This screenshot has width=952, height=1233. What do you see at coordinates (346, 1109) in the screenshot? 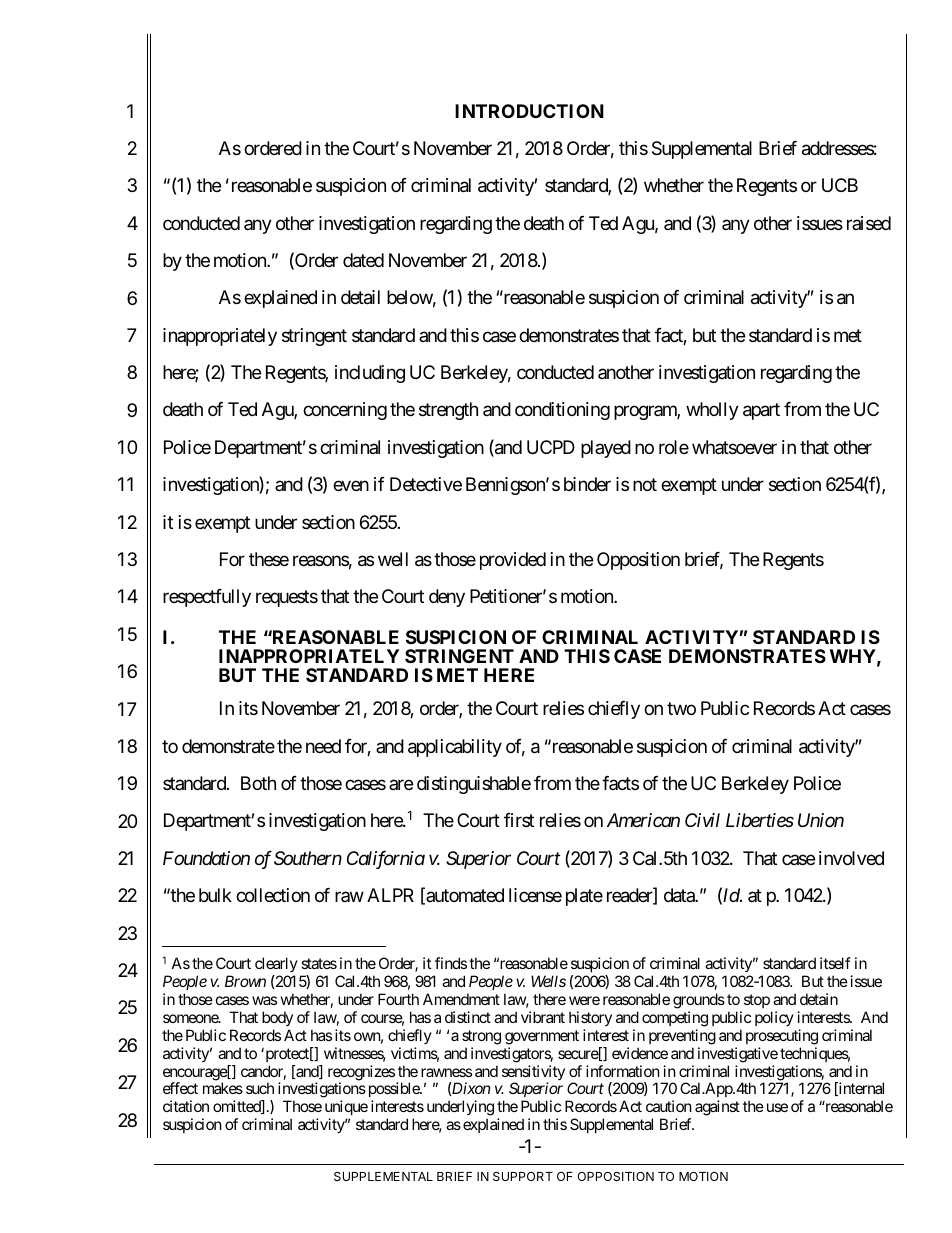
I see `unique` at bounding box center [346, 1109].
